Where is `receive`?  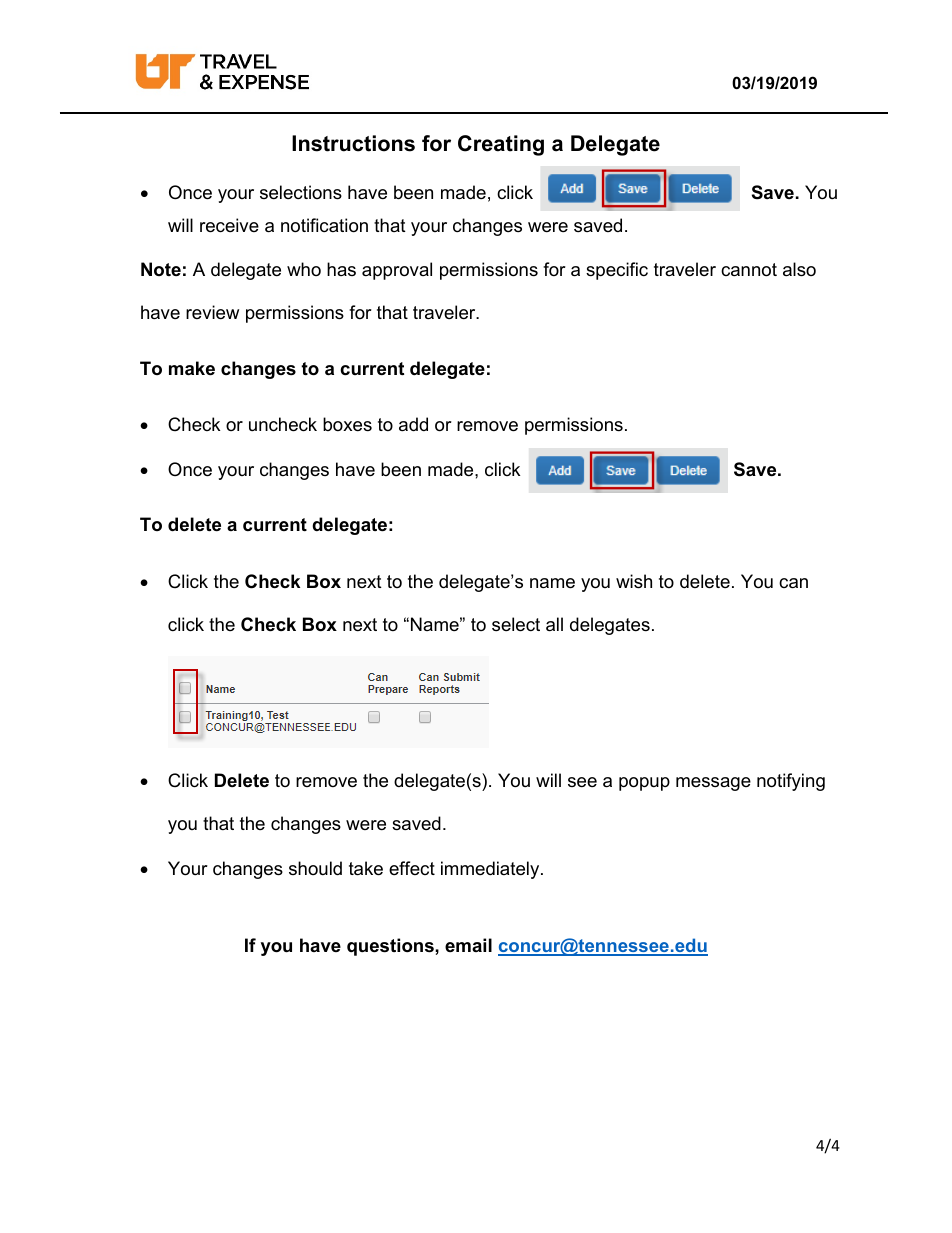
receive is located at coordinates (229, 225).
